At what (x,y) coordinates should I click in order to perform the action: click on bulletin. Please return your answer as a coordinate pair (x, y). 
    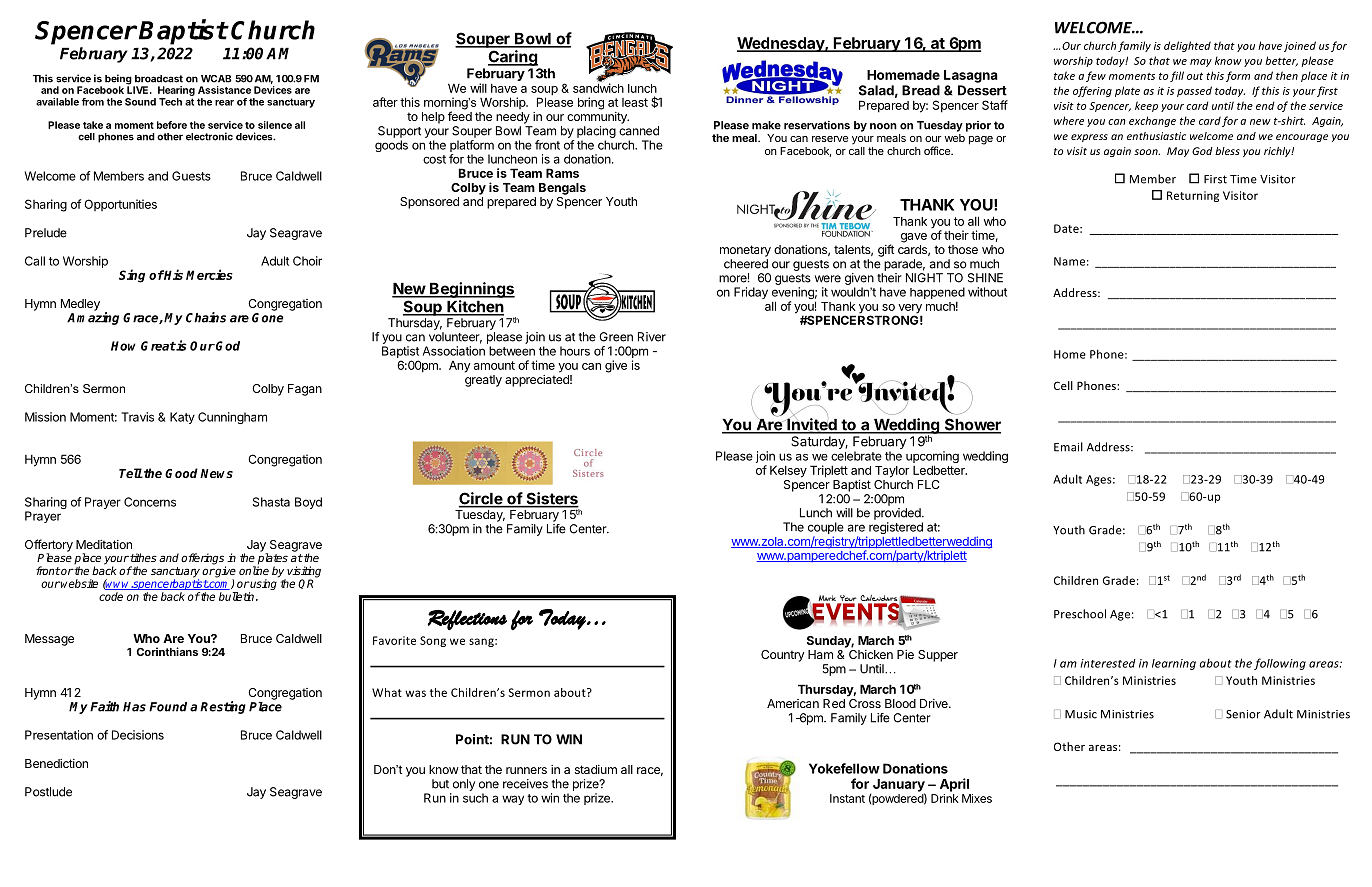
    Looking at the image, I should click on (236, 596).
